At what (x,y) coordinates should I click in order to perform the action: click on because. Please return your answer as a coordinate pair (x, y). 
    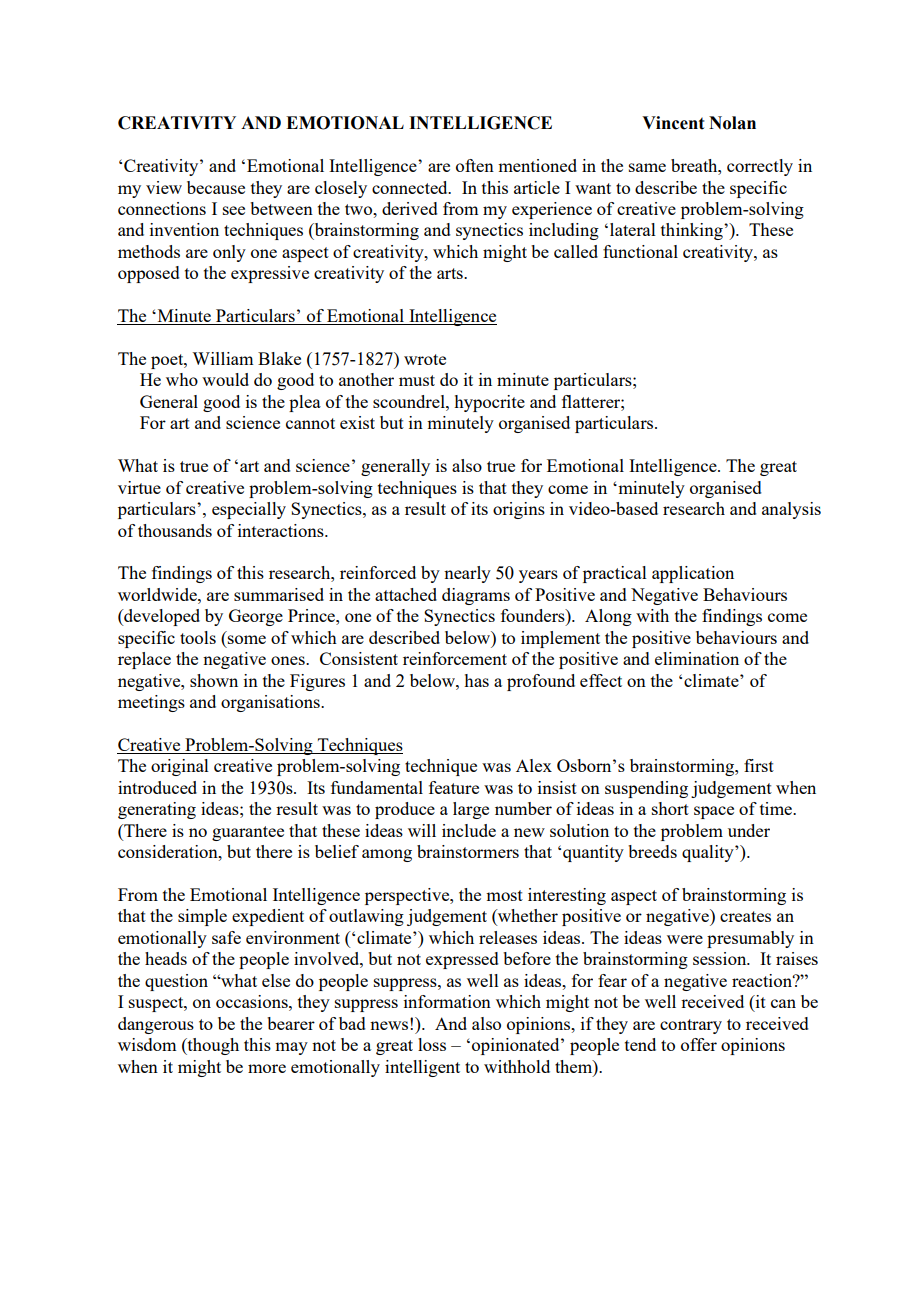
    Looking at the image, I should click on (216, 187).
